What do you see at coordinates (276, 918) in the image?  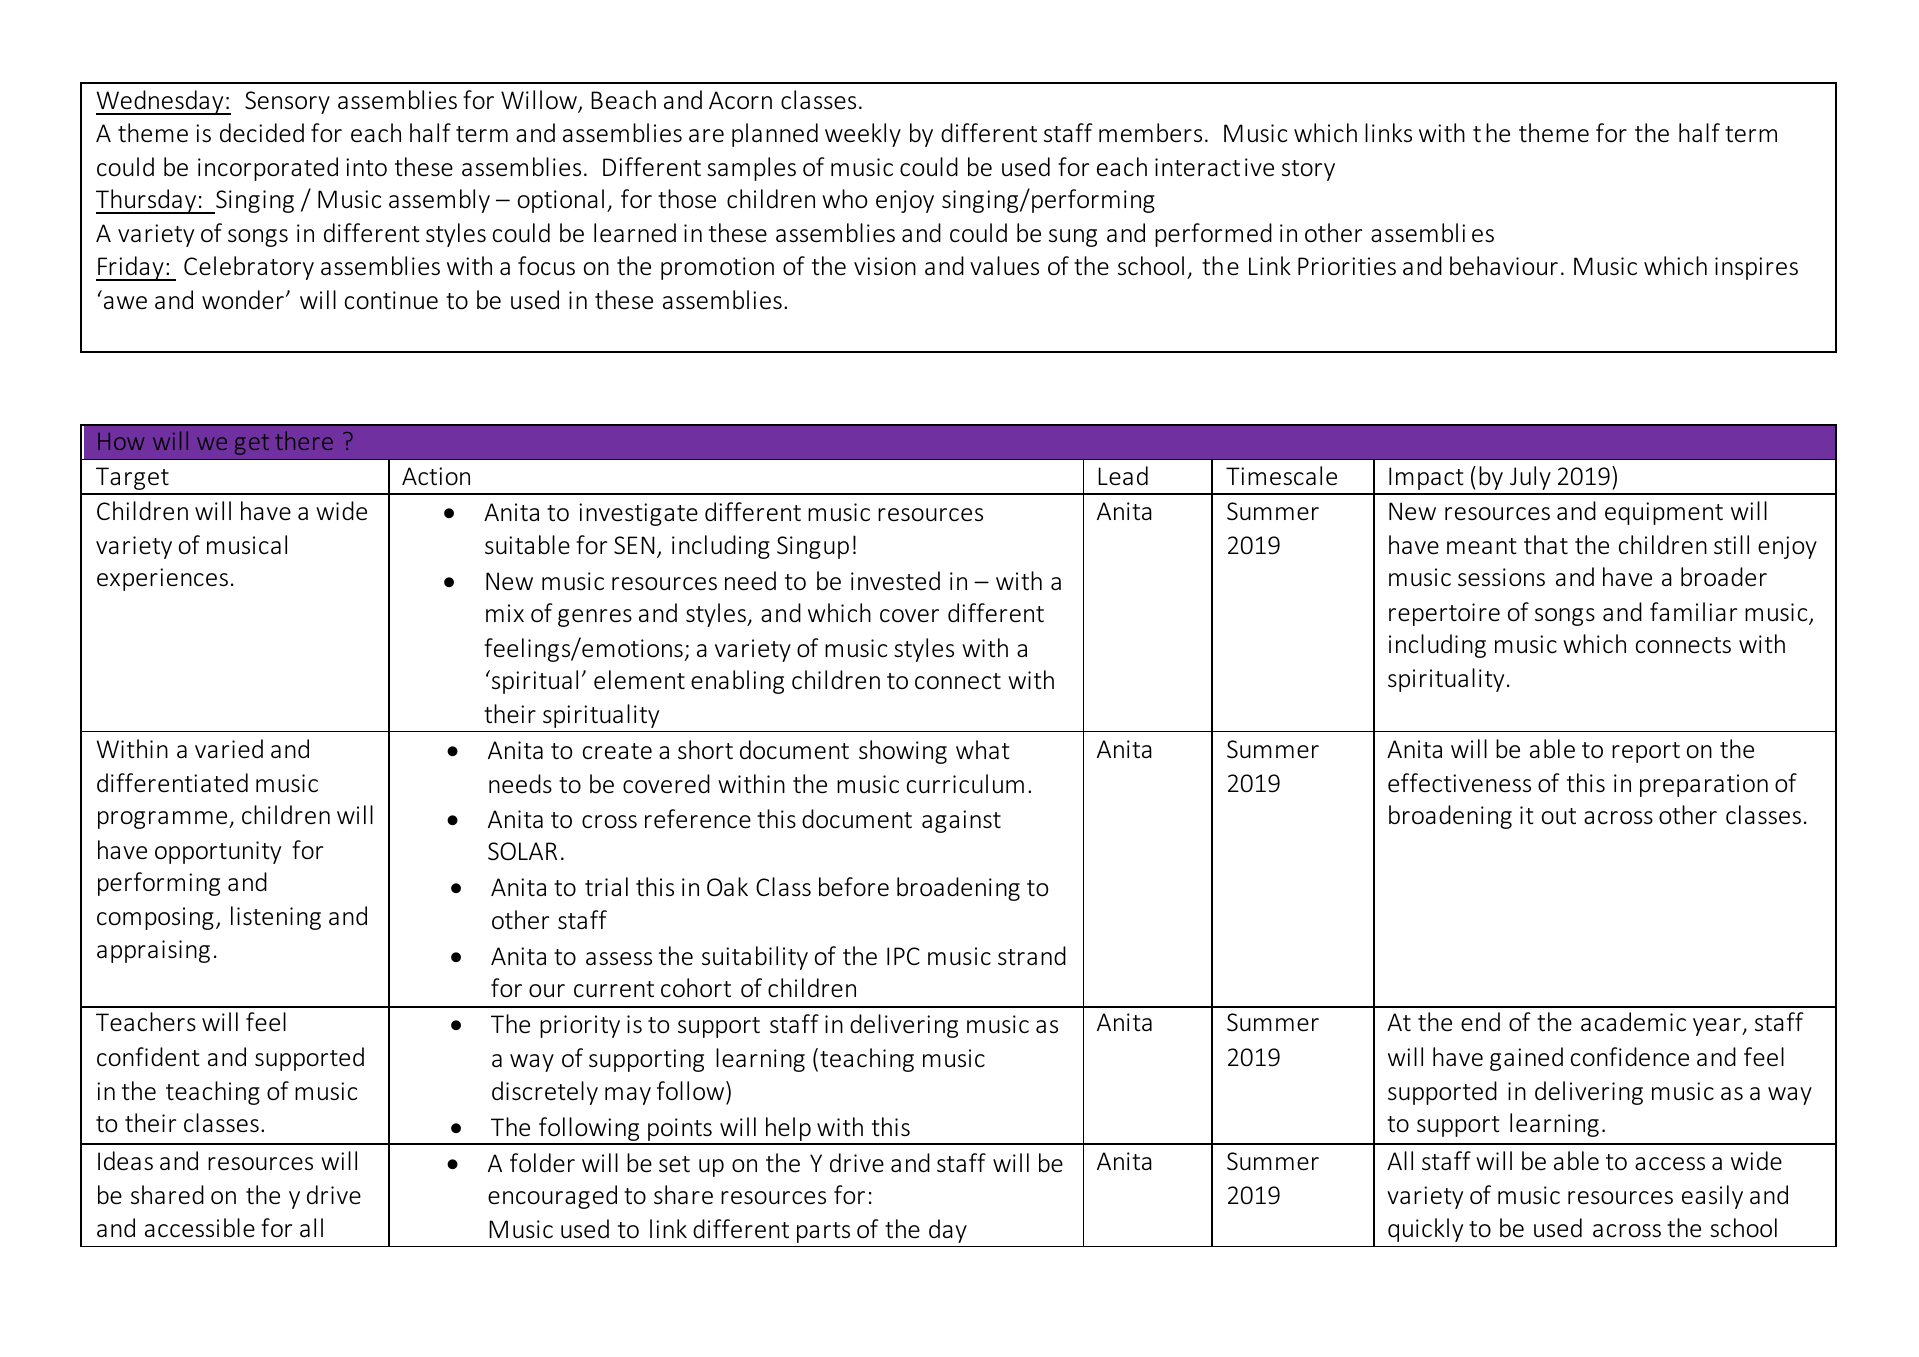 I see `listening` at bounding box center [276, 918].
